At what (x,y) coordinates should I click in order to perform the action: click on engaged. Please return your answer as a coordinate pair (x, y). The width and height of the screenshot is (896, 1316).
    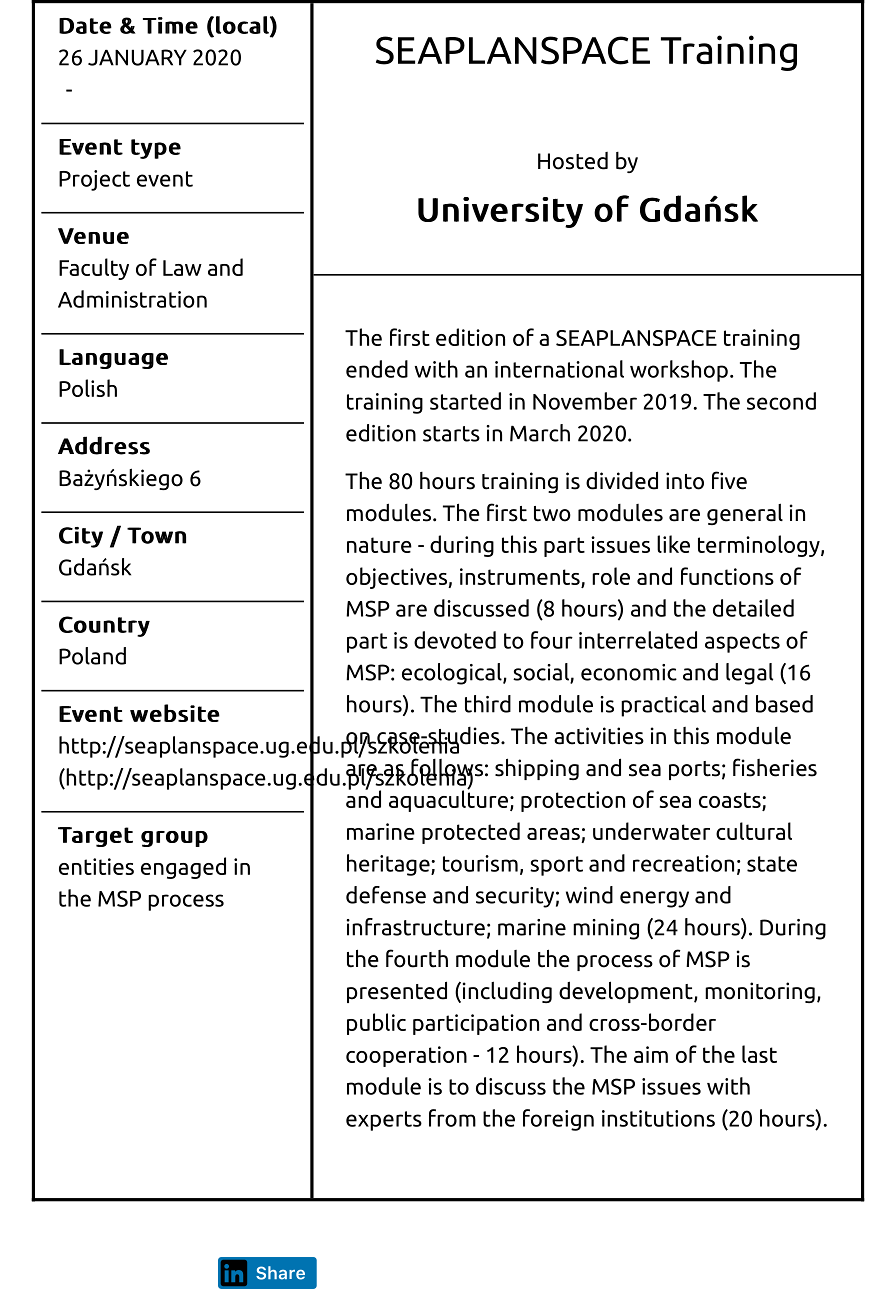
    Looking at the image, I should click on (183, 868).
